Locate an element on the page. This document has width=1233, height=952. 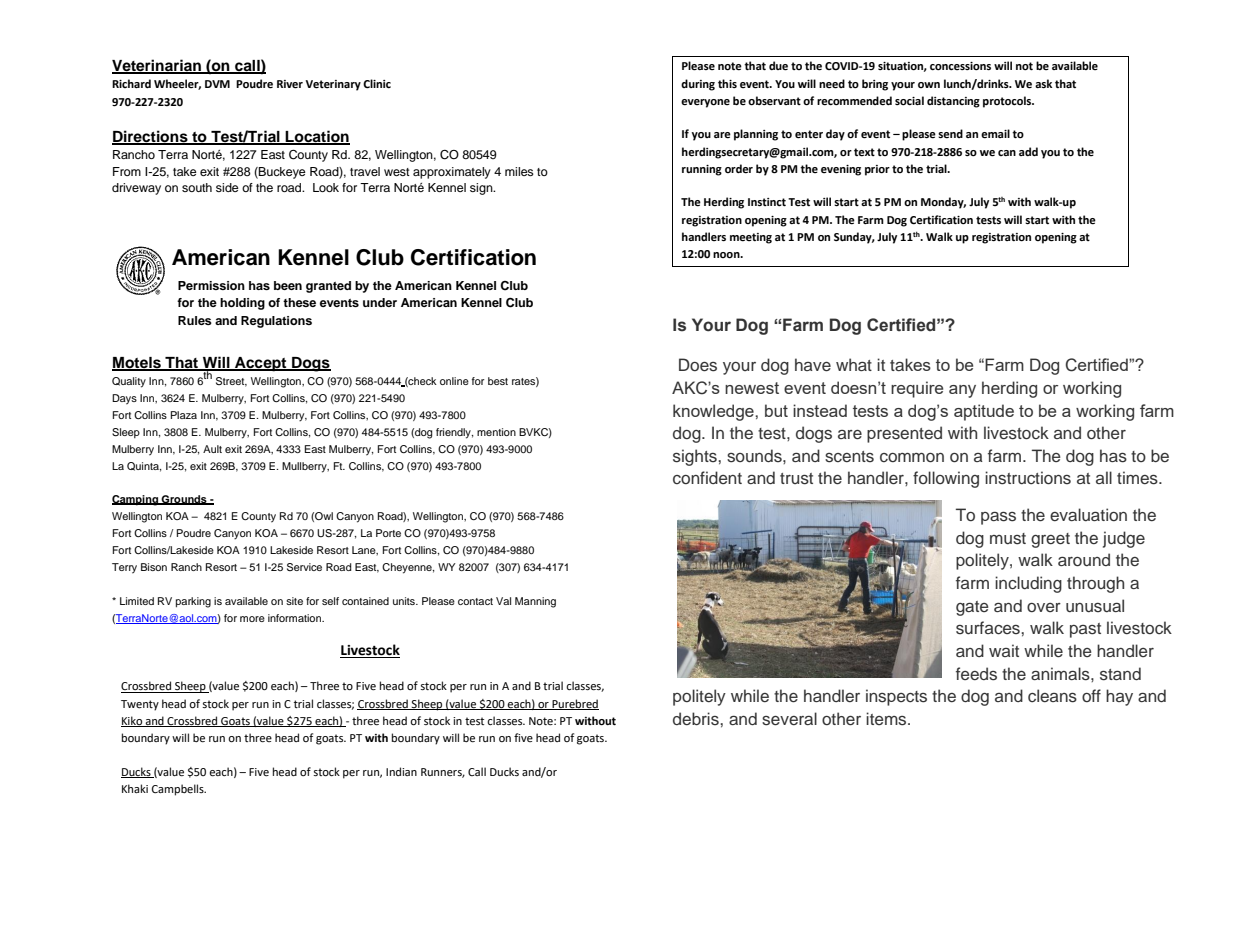
Plaza is located at coordinates (184, 415).
